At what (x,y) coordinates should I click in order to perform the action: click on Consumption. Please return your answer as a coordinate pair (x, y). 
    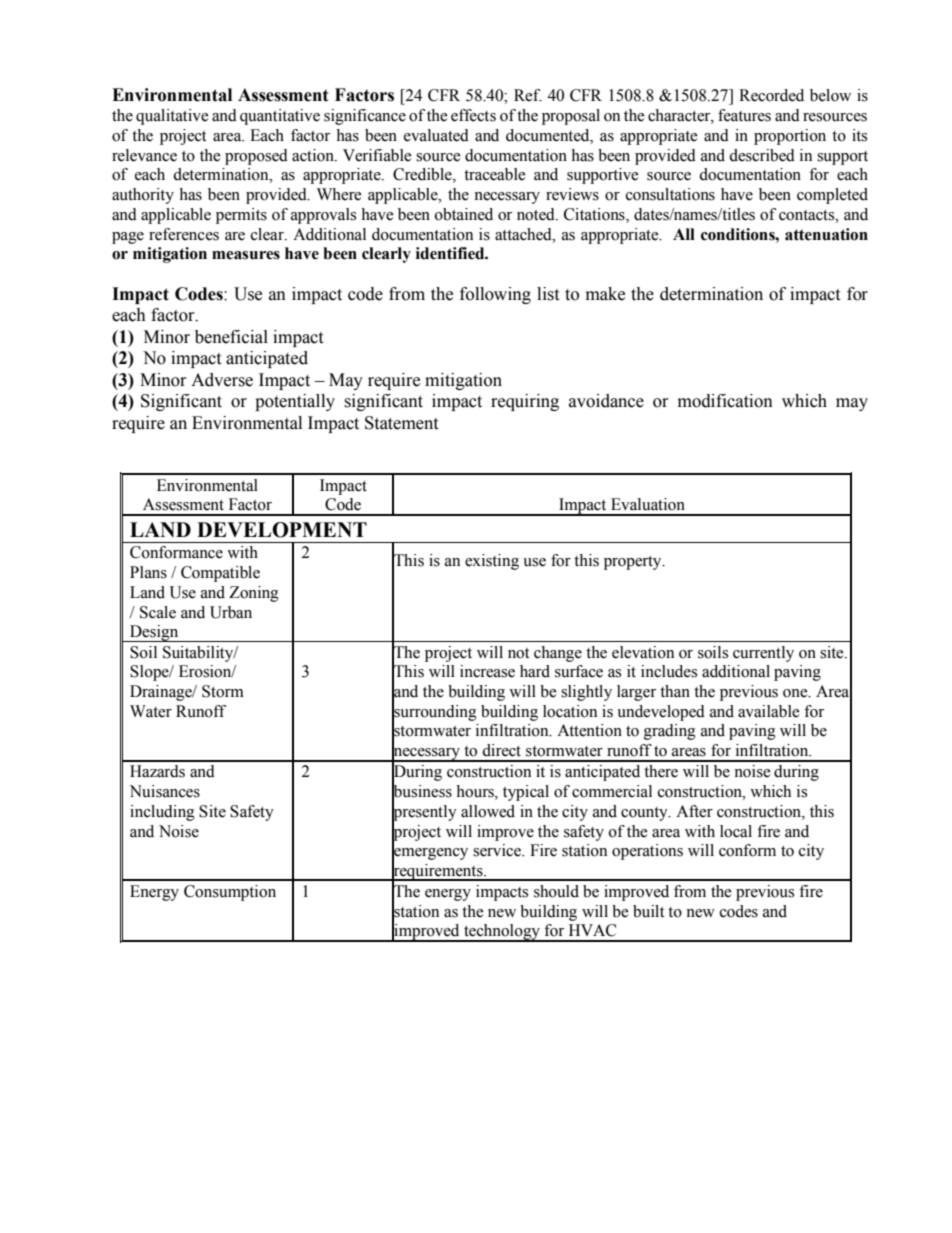
    Looking at the image, I should click on (230, 893).
